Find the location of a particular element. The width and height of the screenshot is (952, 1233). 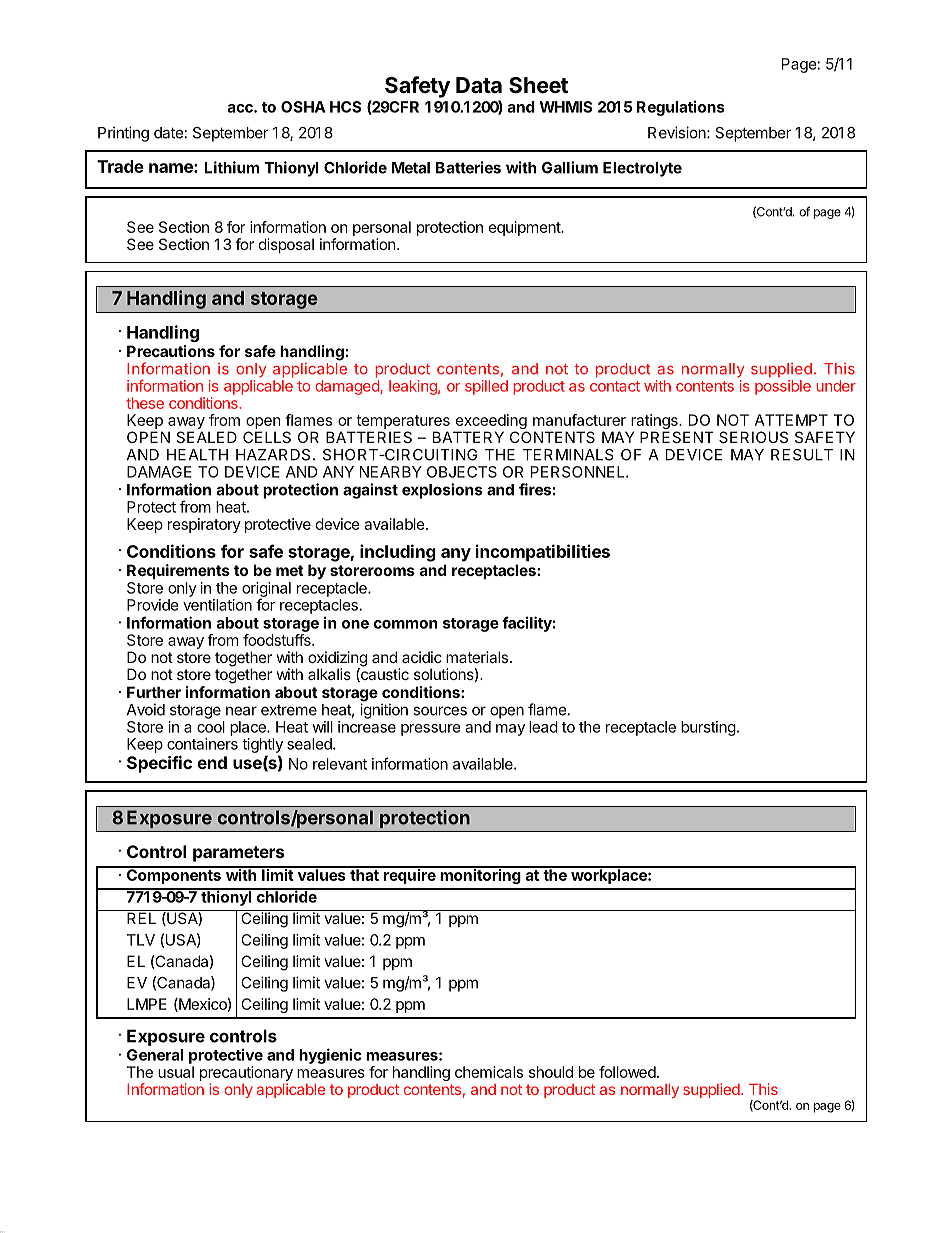

RESULT is located at coordinates (802, 455).
